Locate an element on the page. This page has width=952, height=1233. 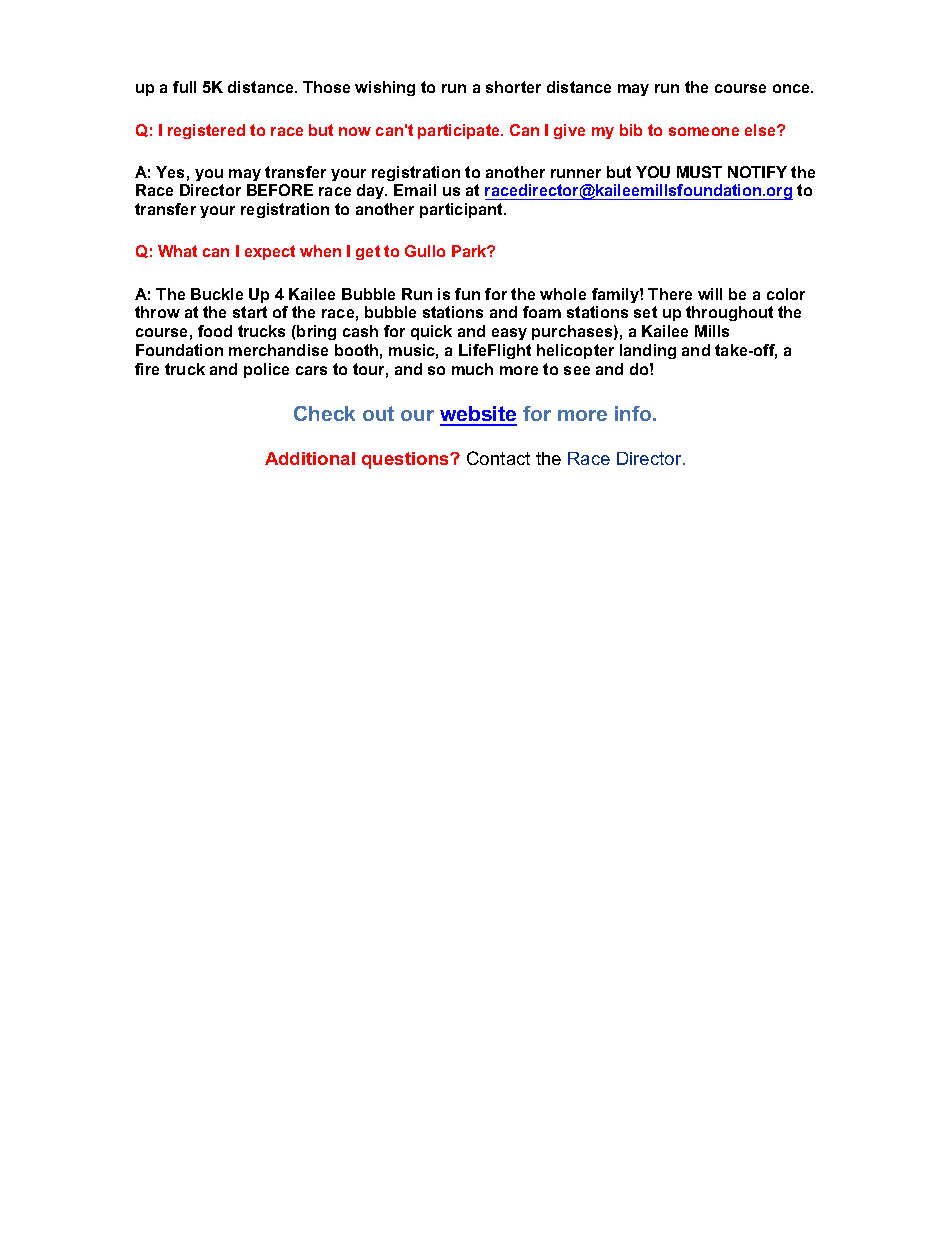
landing is located at coordinates (648, 351).
